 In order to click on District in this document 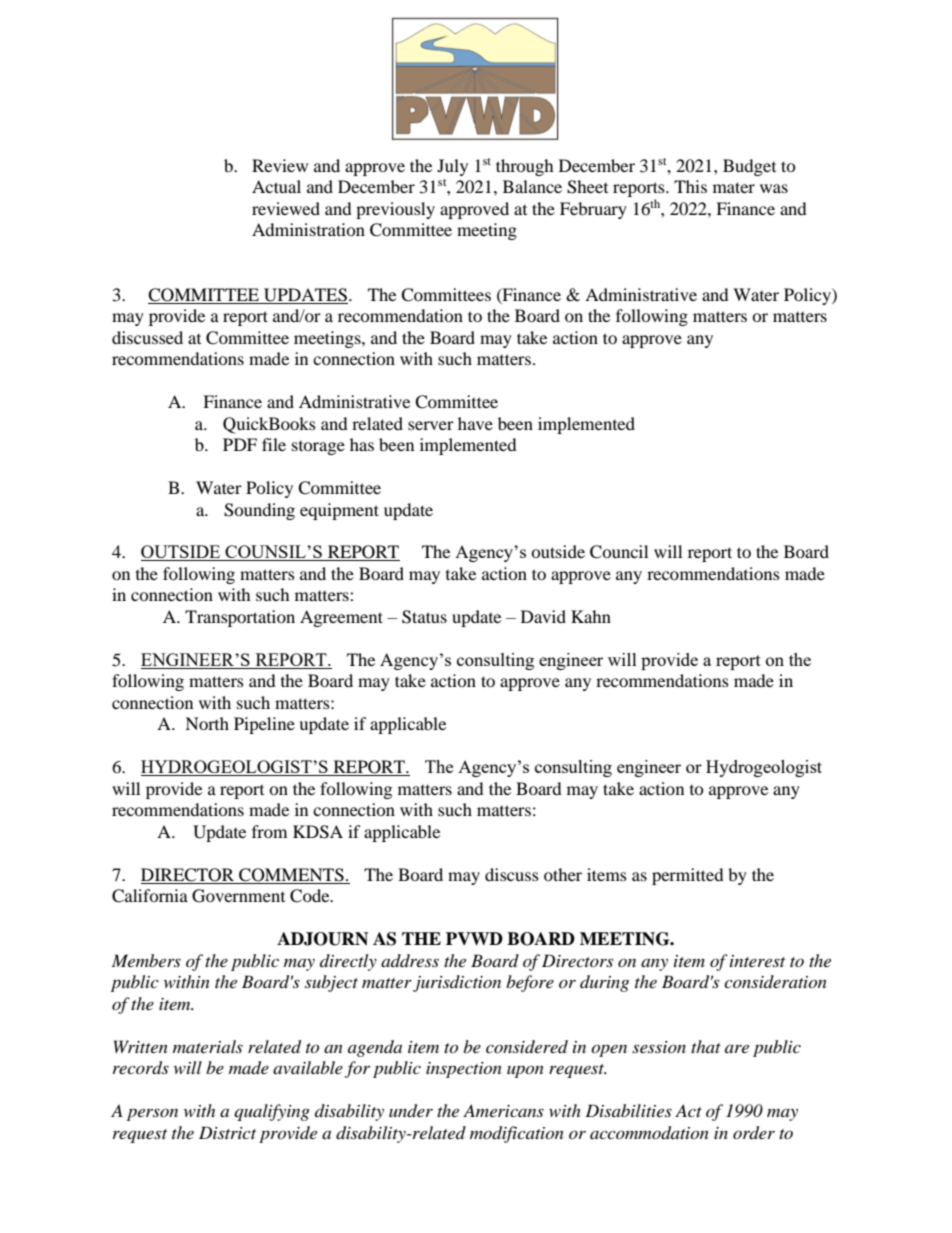, I will do `click(227, 1132)`.
